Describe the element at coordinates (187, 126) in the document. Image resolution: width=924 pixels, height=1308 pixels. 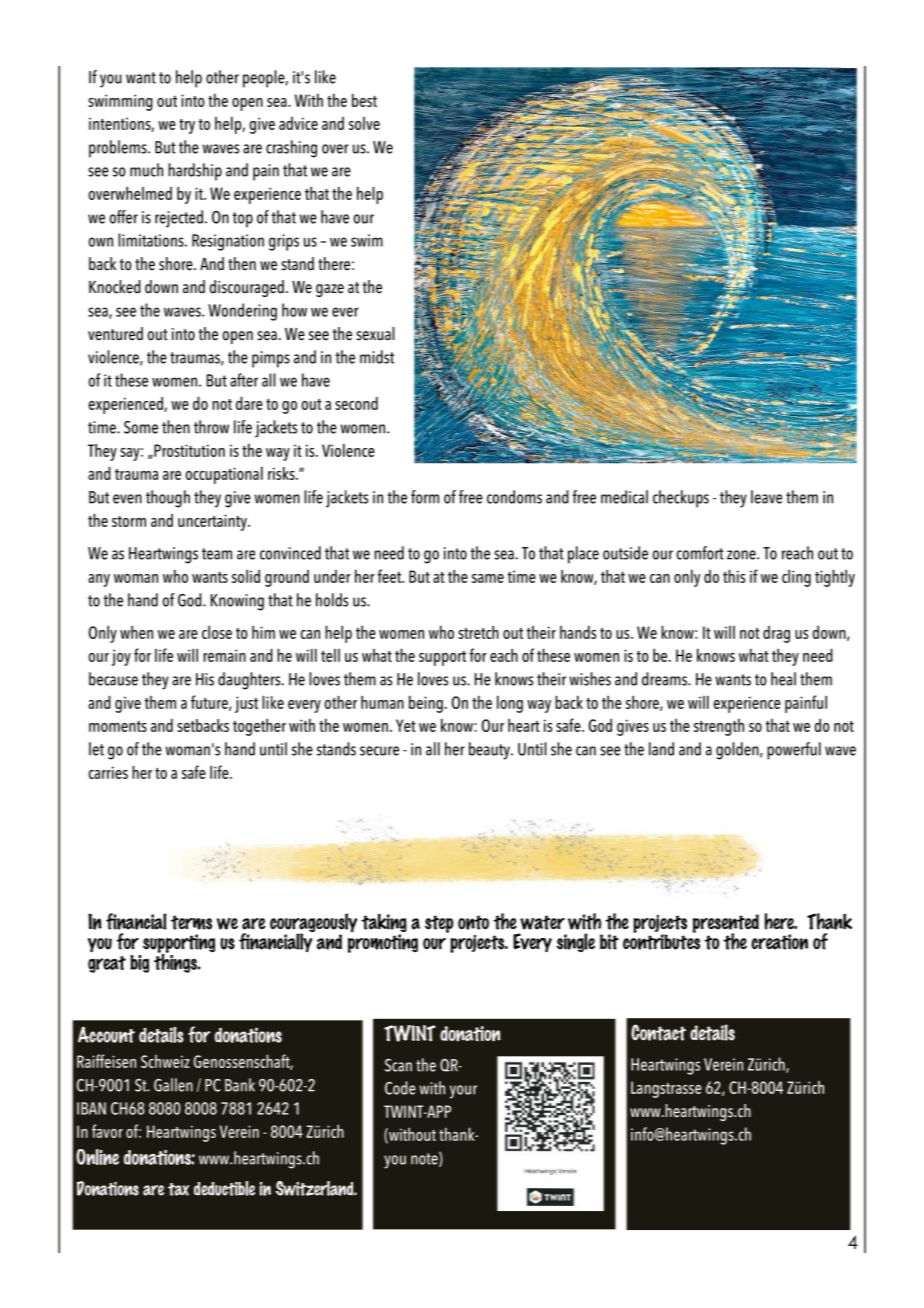
I see `try` at that location.
